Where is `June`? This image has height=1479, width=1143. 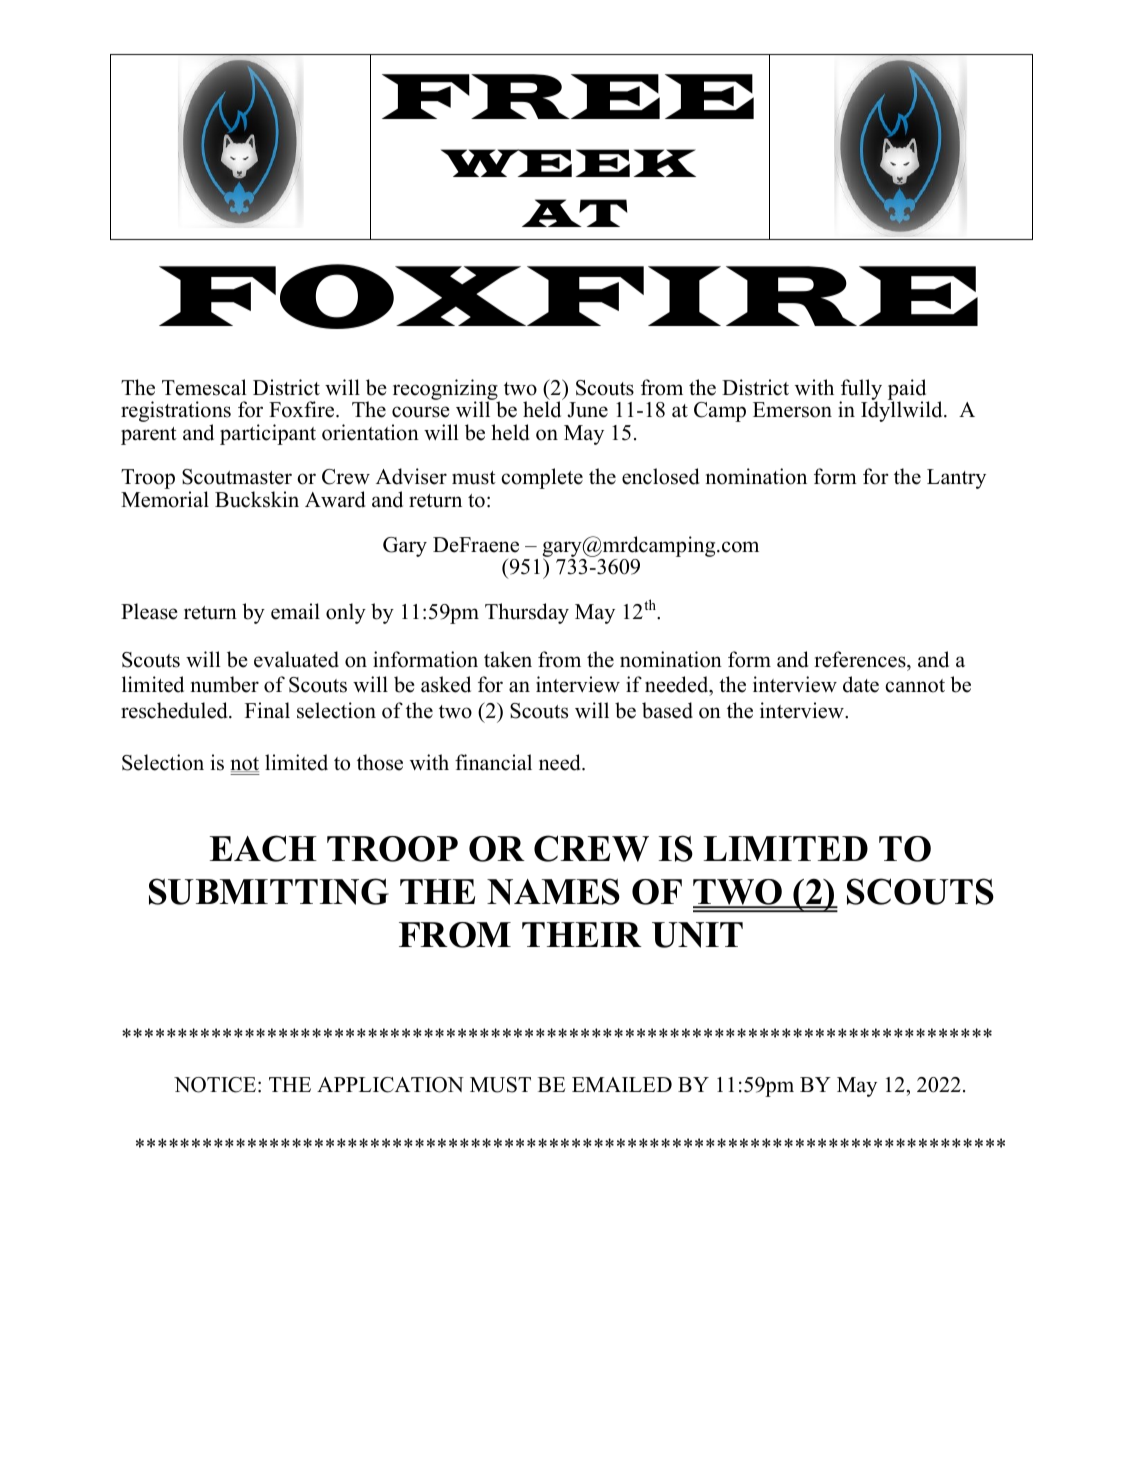
June is located at coordinates (587, 410).
